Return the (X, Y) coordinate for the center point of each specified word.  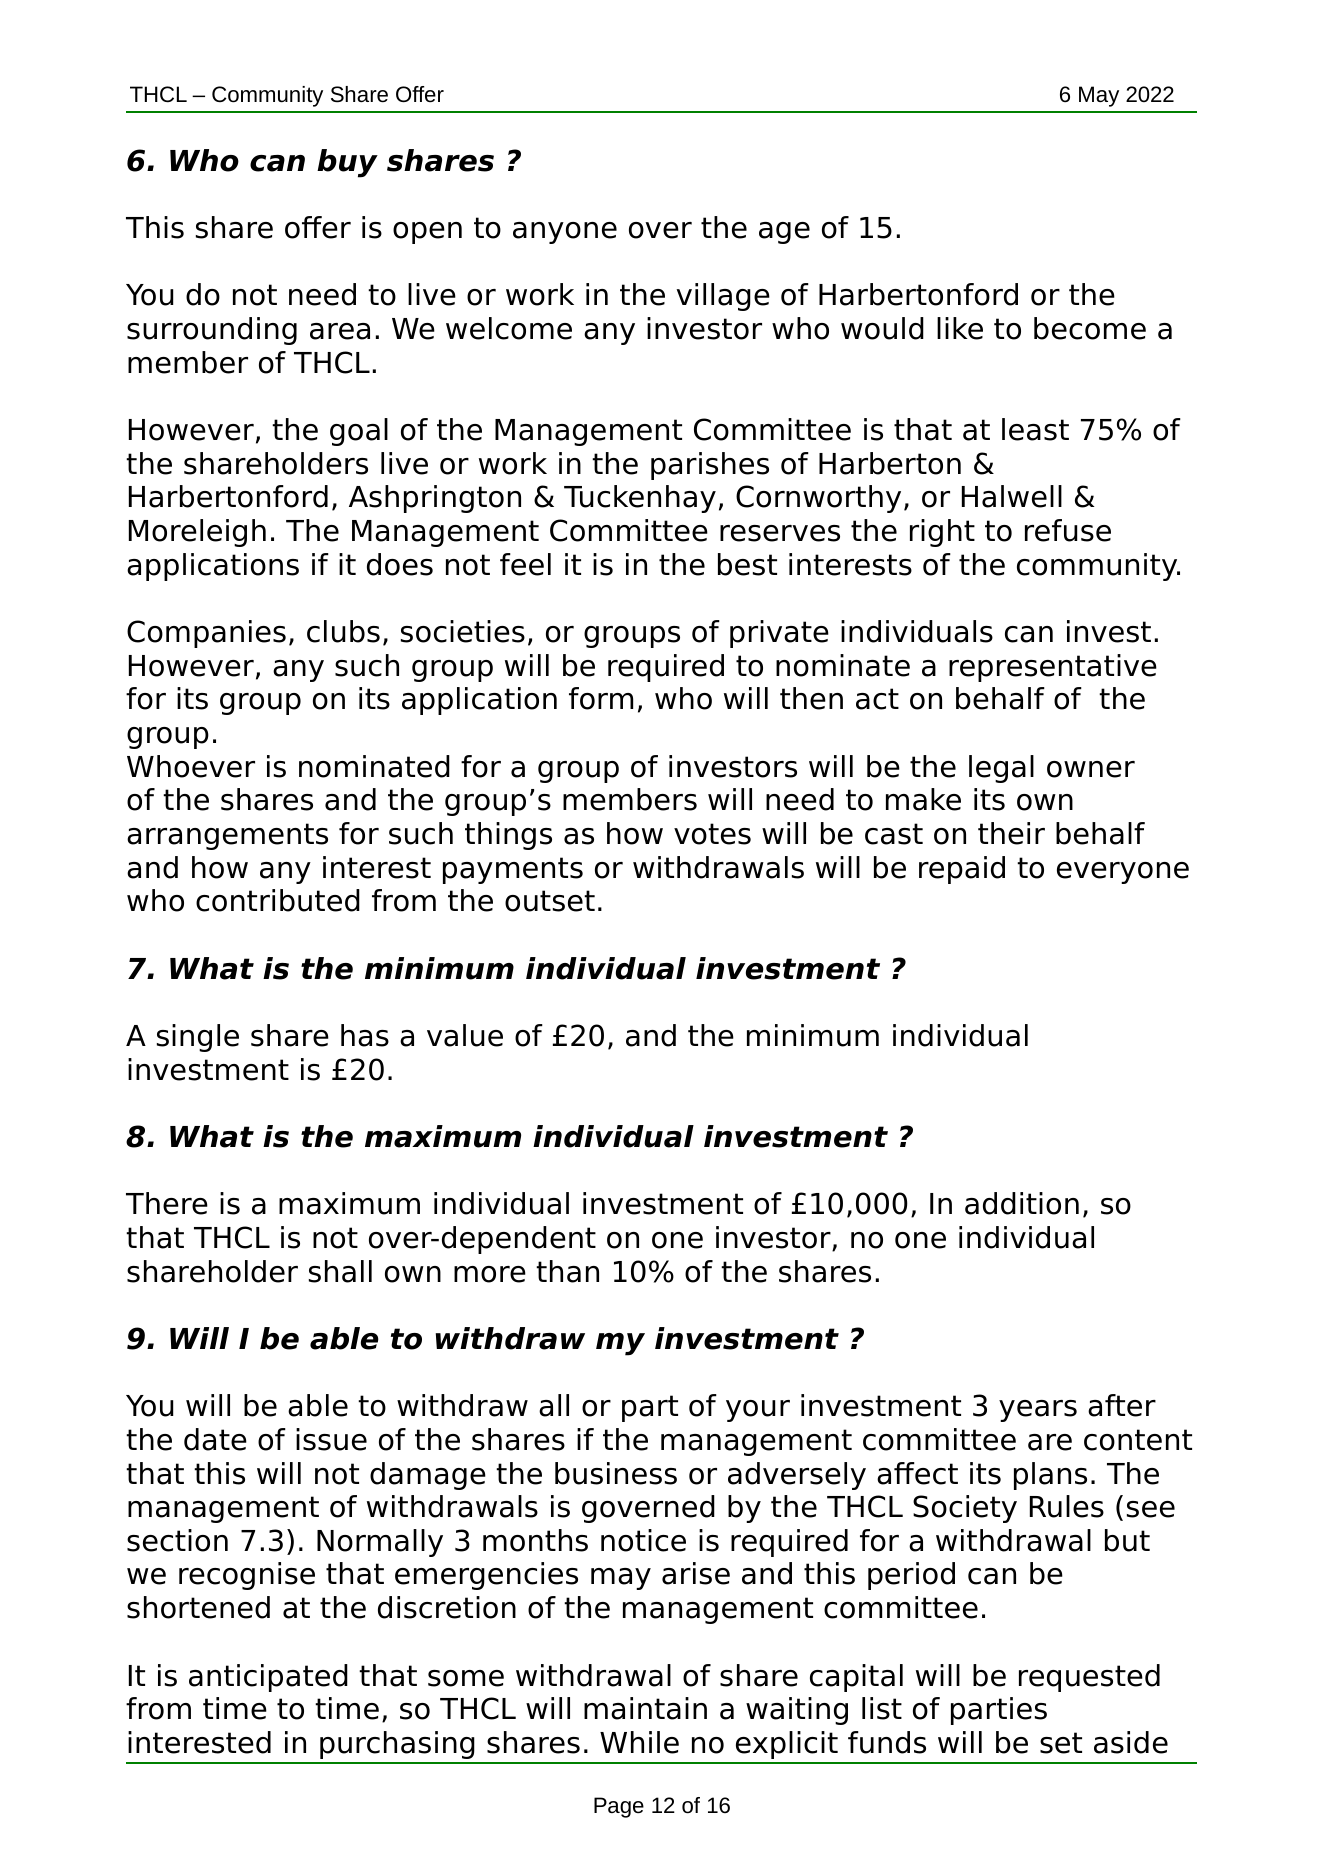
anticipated (268, 1678)
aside (1131, 1742)
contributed (278, 900)
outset (550, 901)
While (639, 1742)
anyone (565, 233)
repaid (962, 870)
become (1090, 328)
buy (347, 163)
